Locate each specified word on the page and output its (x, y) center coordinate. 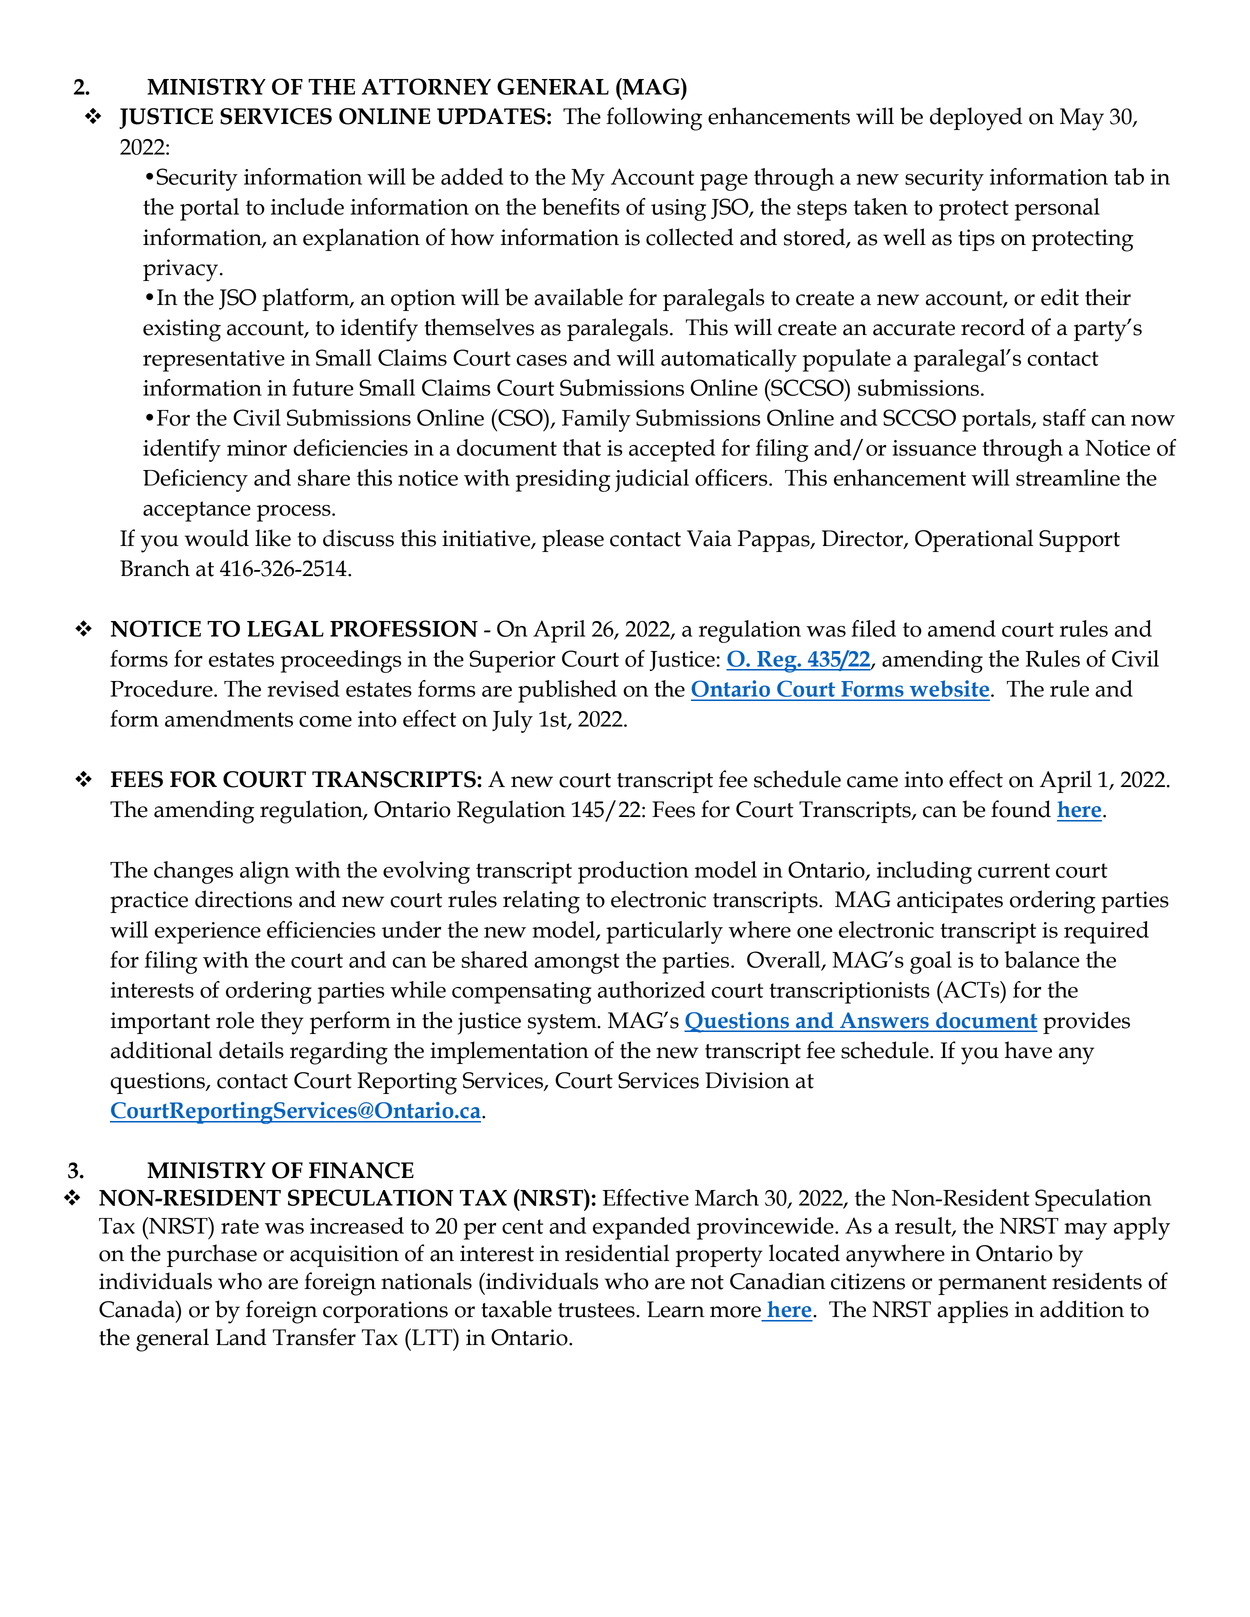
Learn (675, 1309)
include (307, 206)
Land (241, 1337)
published (567, 691)
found (1021, 809)
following (654, 119)
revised (303, 688)
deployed (976, 119)
